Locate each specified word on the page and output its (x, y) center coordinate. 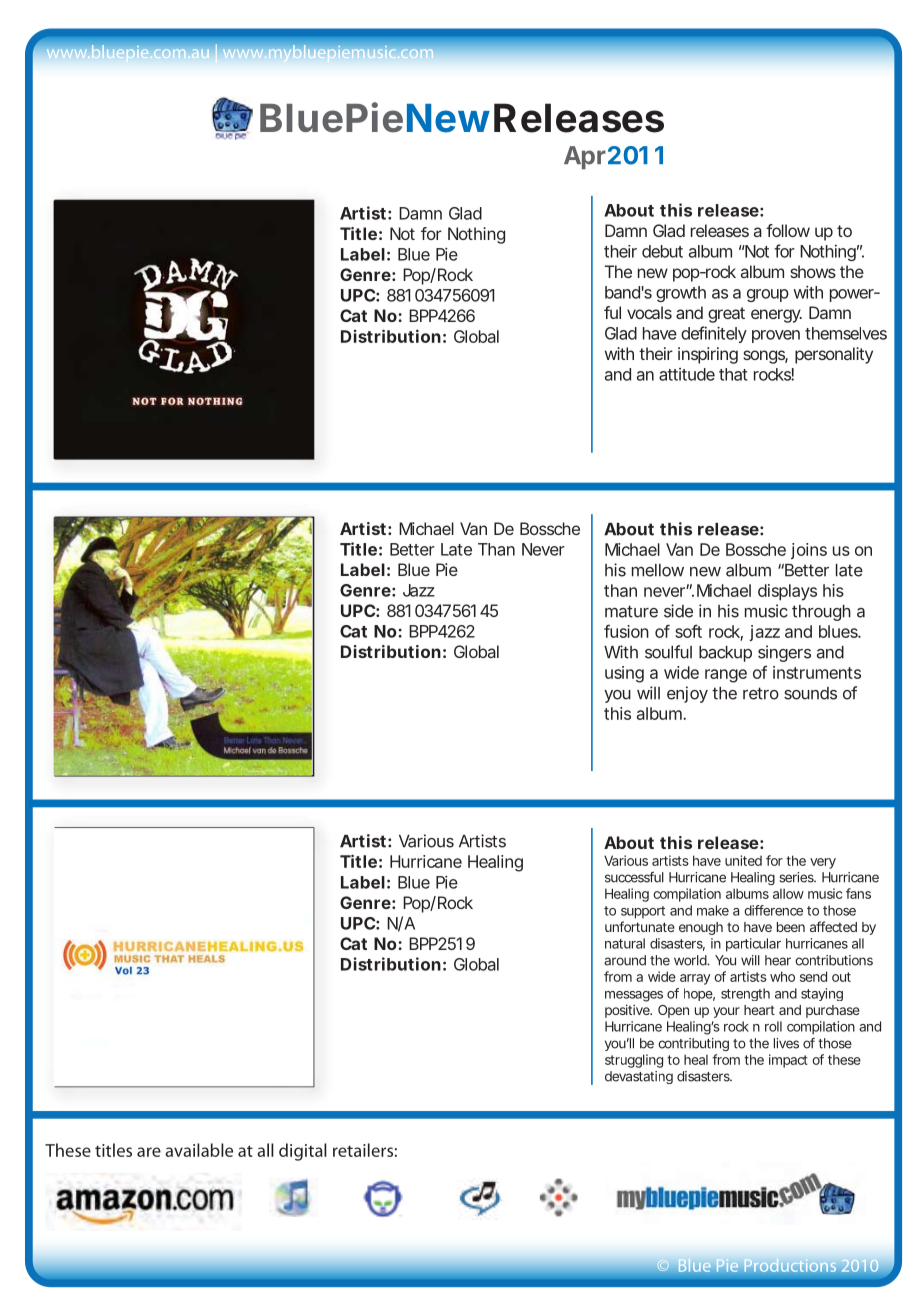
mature (631, 611)
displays (787, 592)
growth (681, 294)
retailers (363, 1150)
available (199, 1150)
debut (662, 251)
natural (625, 943)
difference (773, 910)
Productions (790, 1265)
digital (303, 1152)
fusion (626, 631)
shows (813, 271)
